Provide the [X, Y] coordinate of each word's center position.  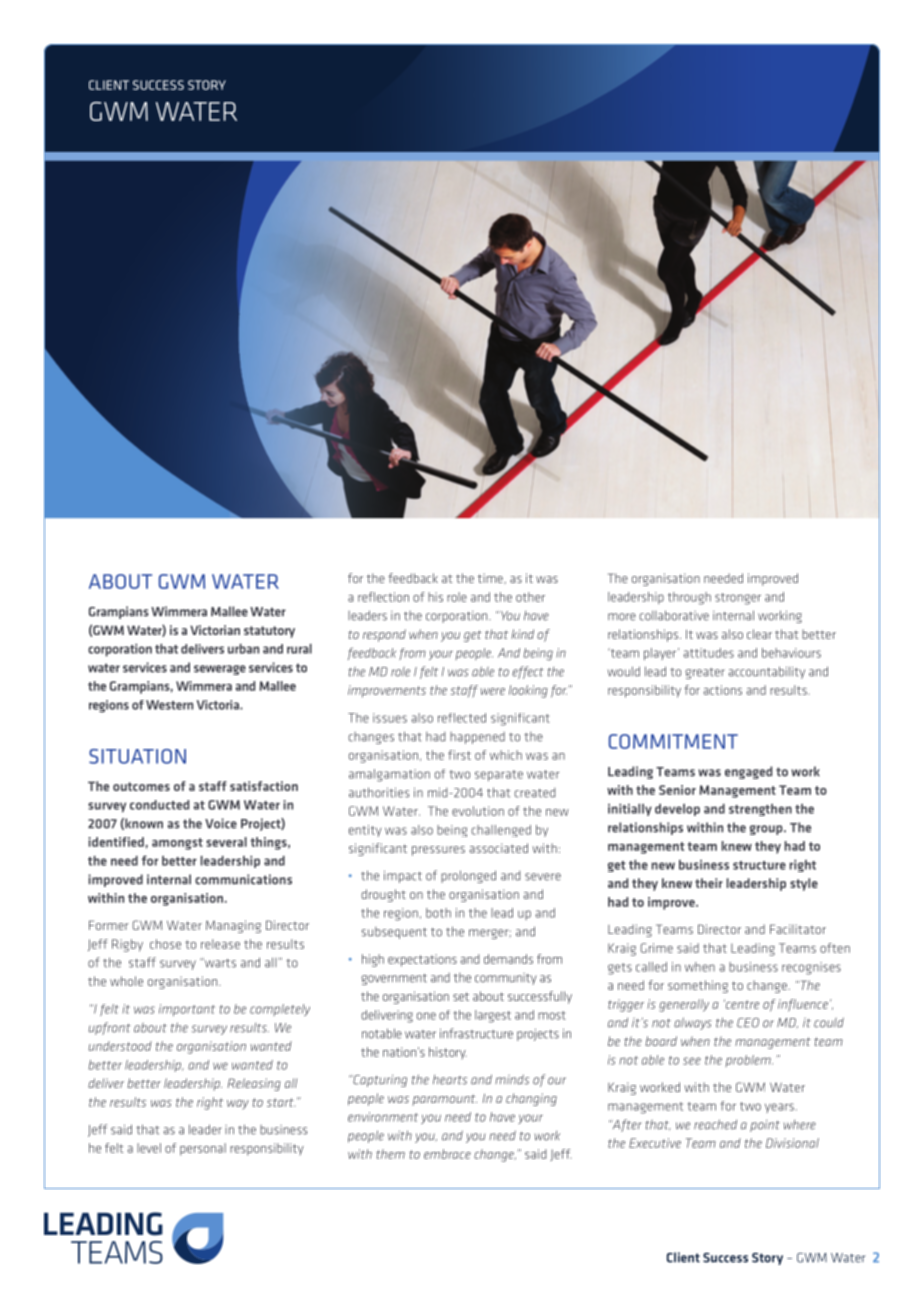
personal [203, 1149]
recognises [811, 968]
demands [508, 959]
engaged [748, 772]
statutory [269, 632]
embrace [447, 1154]
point [765, 1126]
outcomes [141, 786]
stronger [738, 599]
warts [219, 963]
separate [499, 775]
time [490, 578]
